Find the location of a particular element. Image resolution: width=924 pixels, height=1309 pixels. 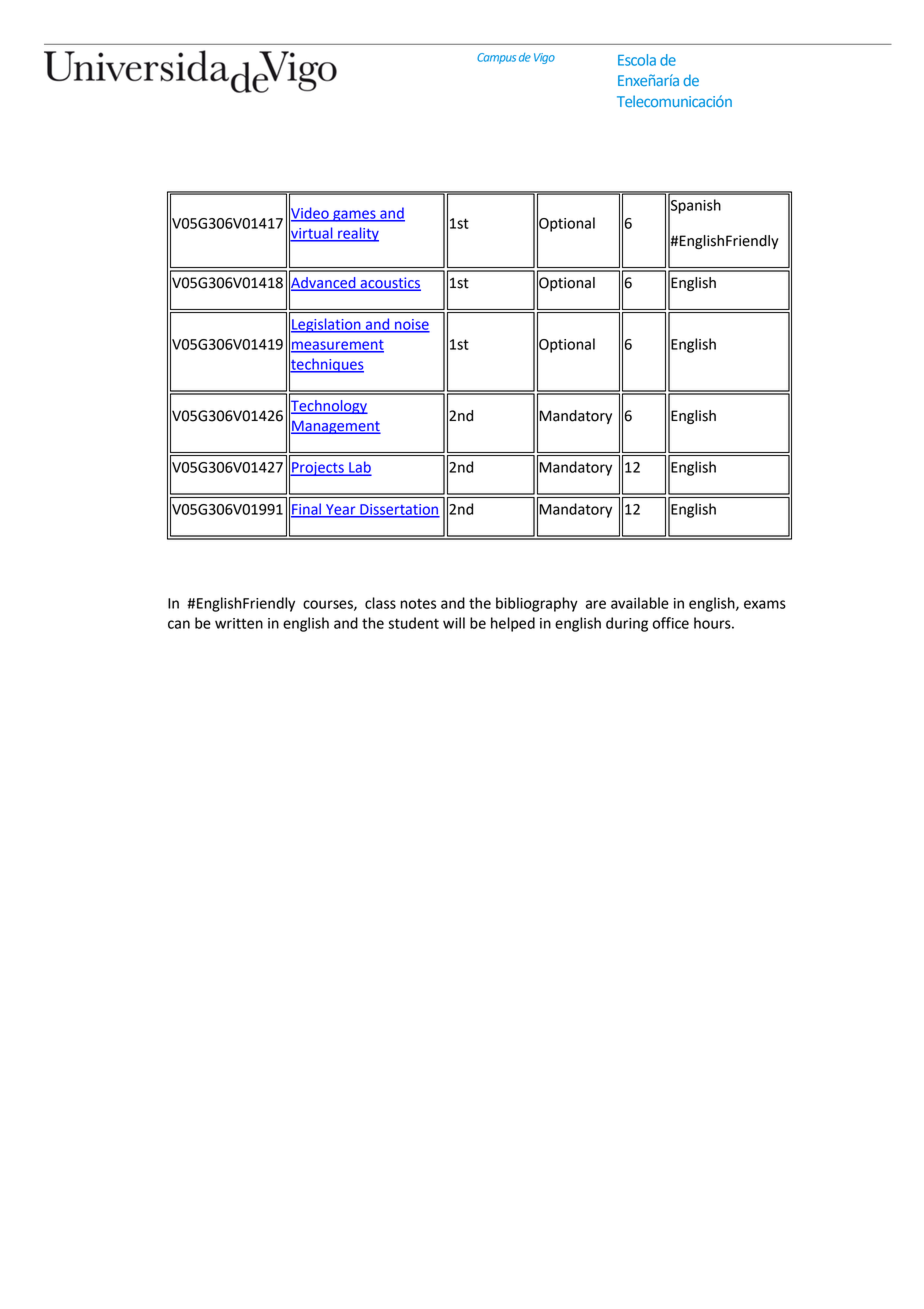

Projects is located at coordinates (318, 469).
